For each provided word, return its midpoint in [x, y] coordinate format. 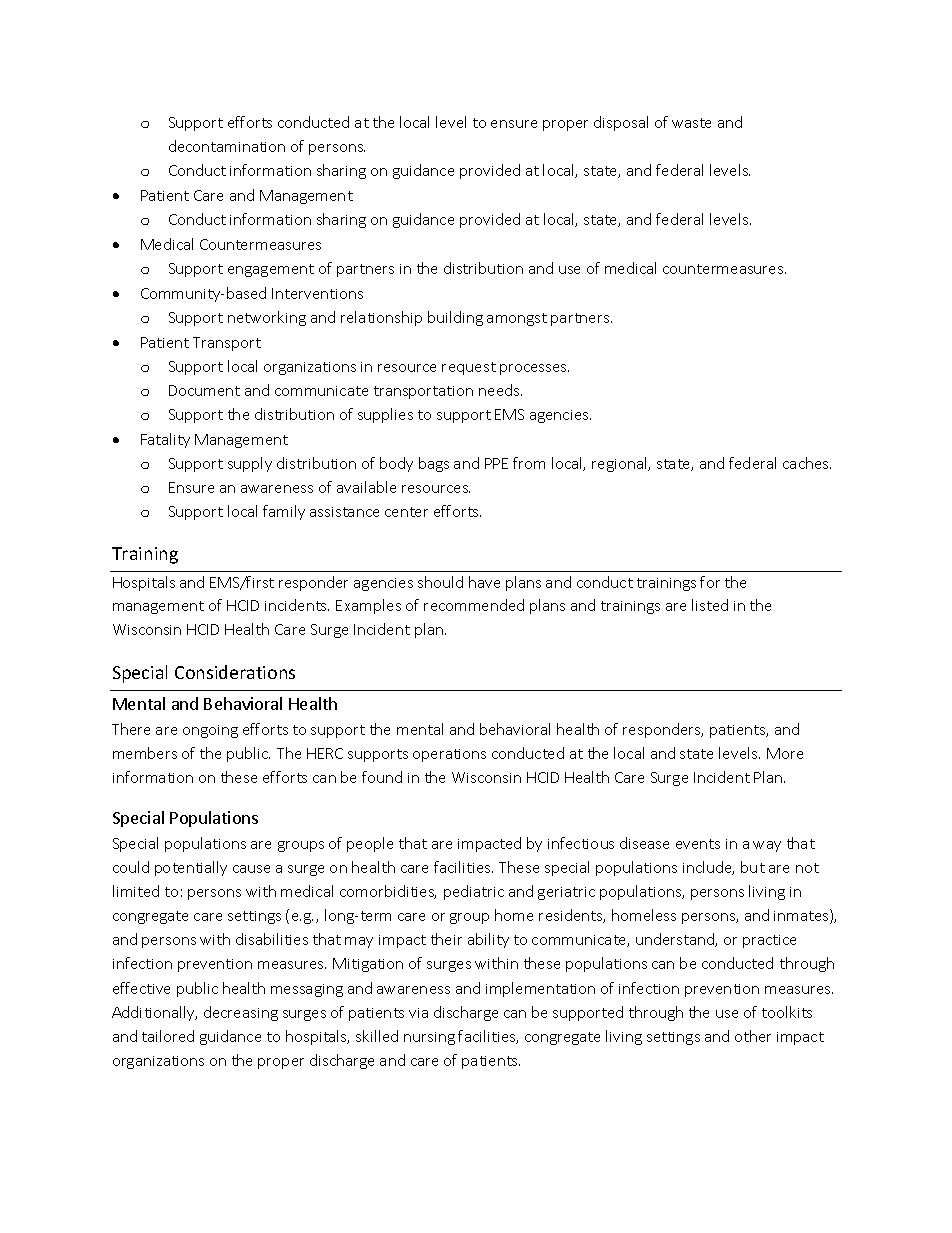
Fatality [165, 440]
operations [449, 755]
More [785, 753]
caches [807, 463]
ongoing [210, 731]
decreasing [241, 1013]
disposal [621, 123]
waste [691, 123]
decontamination [227, 146]
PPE [496, 463]
